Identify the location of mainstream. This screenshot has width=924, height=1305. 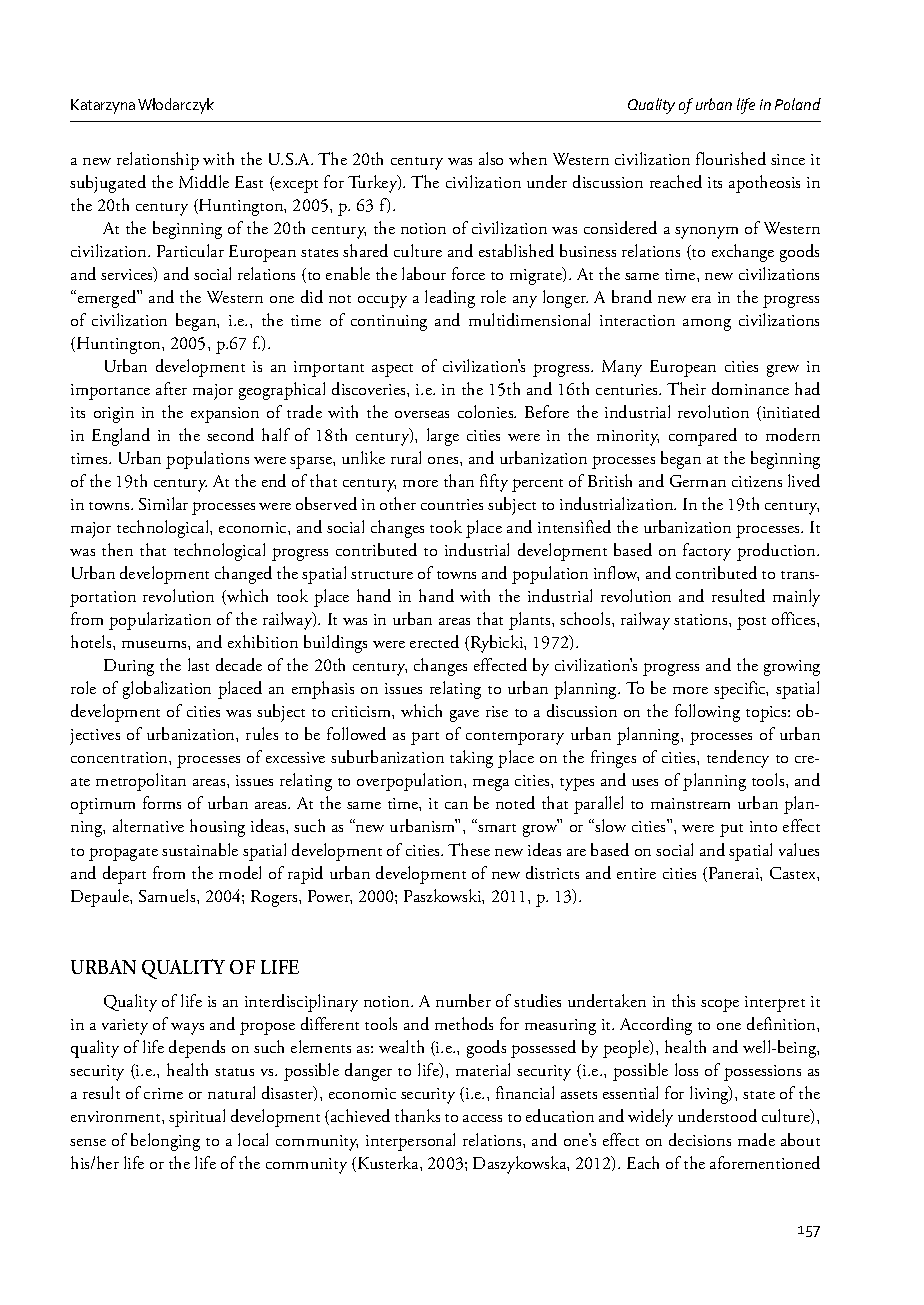
(690, 803).
